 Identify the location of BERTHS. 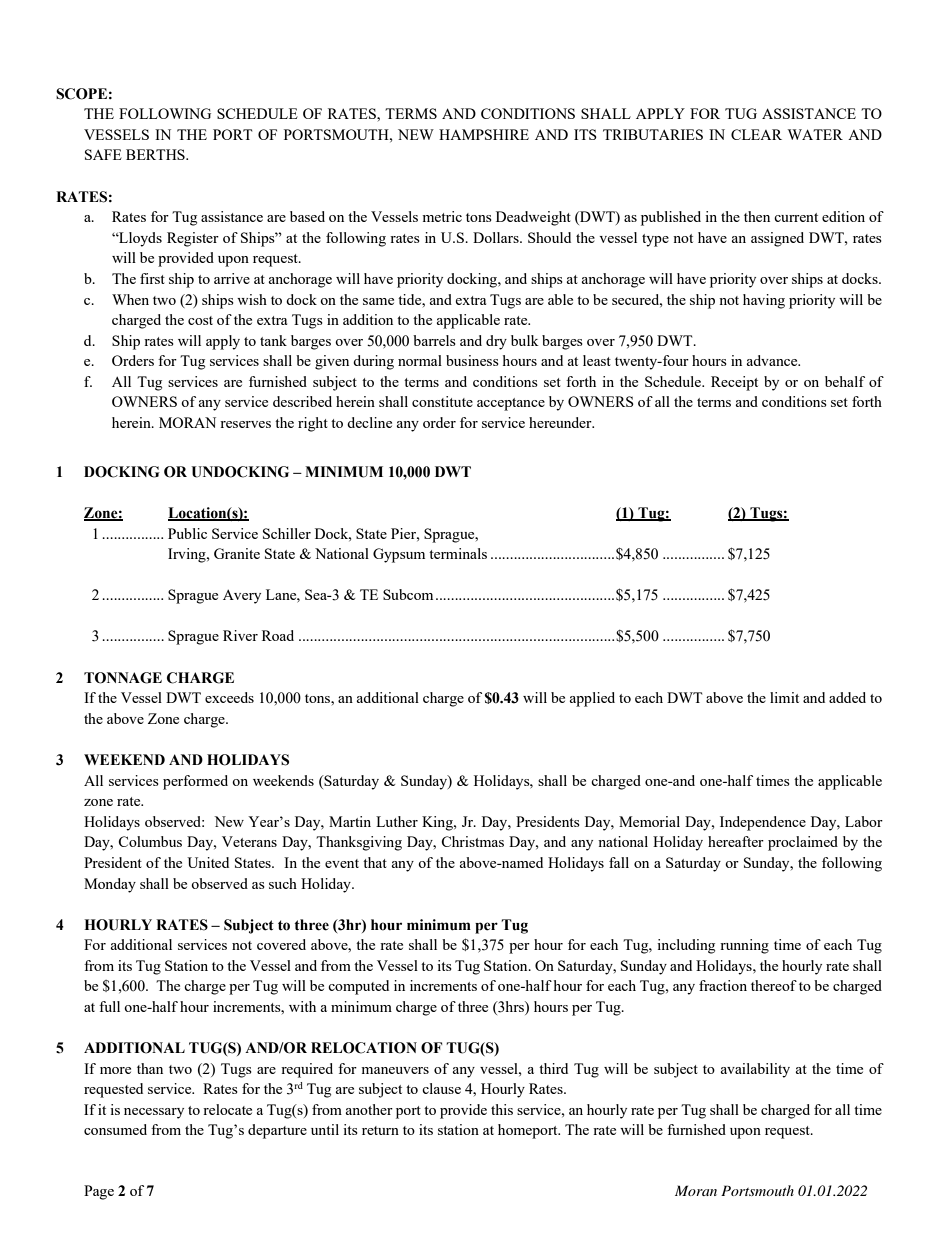
(156, 154).
